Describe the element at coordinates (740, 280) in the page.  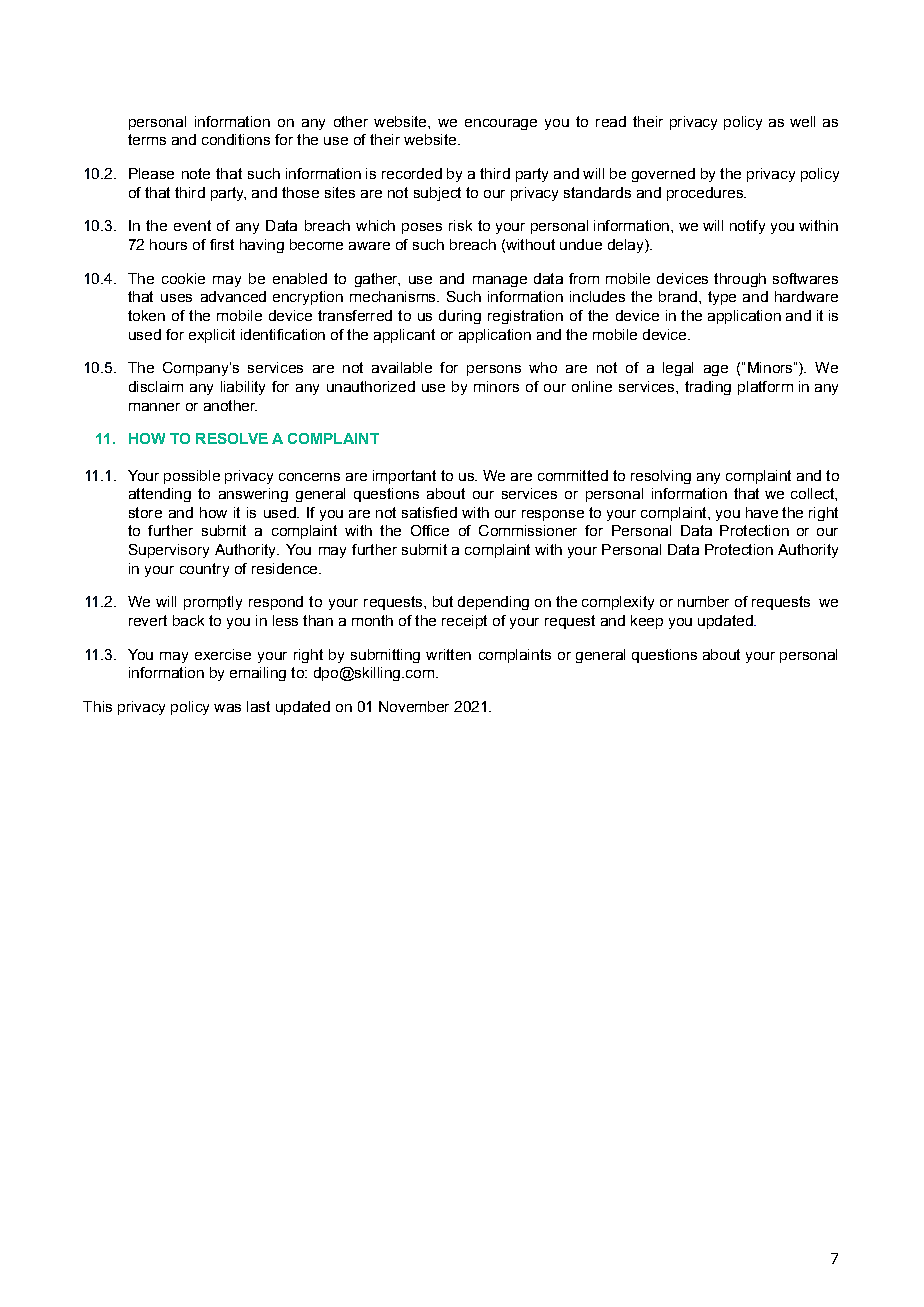
I see `through` at that location.
